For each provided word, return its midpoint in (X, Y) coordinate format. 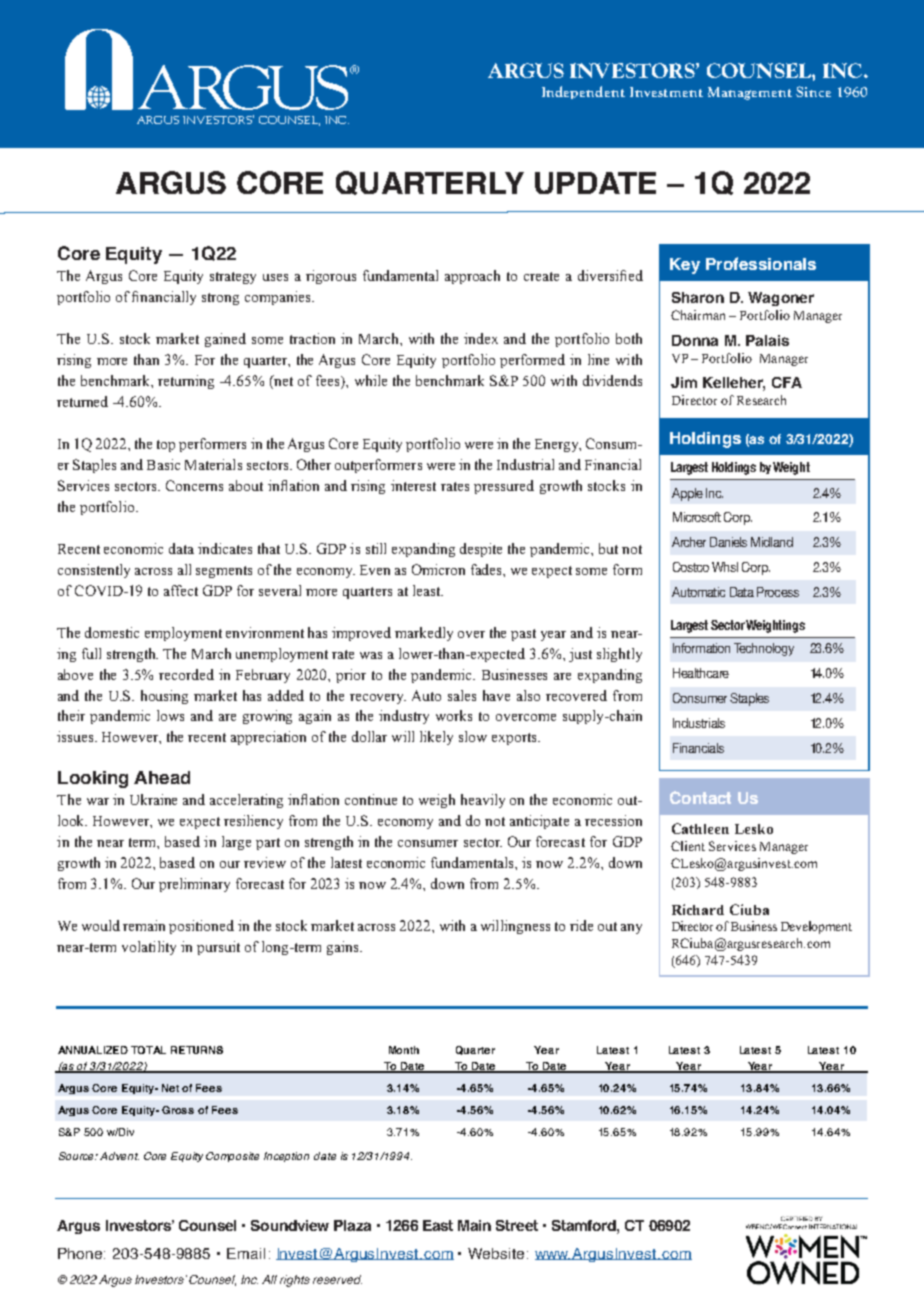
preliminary (194, 885)
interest (413, 485)
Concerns (194, 485)
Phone (81, 1253)
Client (688, 846)
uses (275, 277)
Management (750, 93)
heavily (483, 801)
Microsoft (697, 517)
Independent (583, 92)
